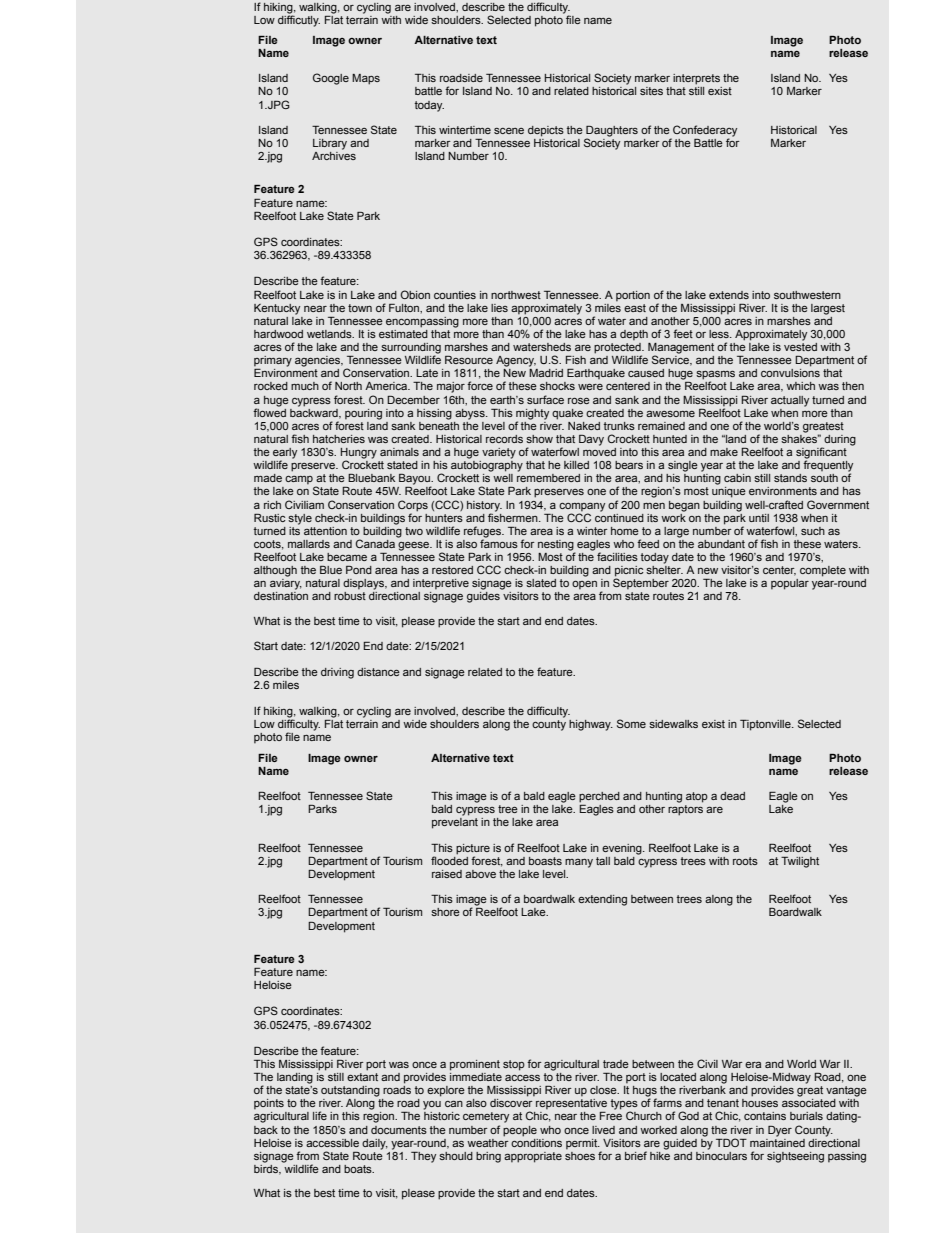 The width and height of the screenshot is (952, 1233). Describe the element at coordinates (331, 79) in the screenshot. I see `Google` at that location.
